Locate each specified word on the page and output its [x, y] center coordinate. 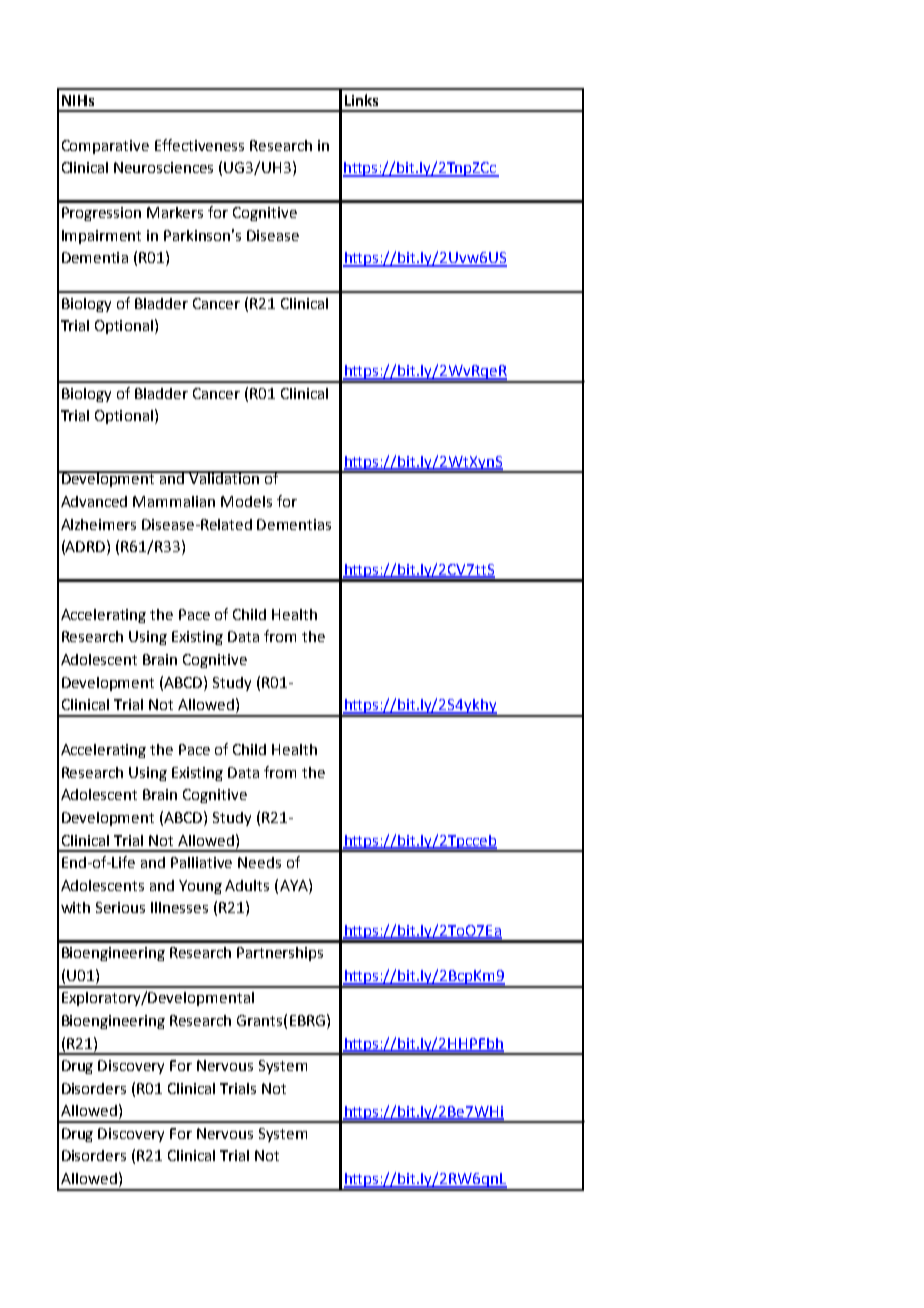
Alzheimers [98, 524]
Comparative [105, 147]
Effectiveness [199, 145]
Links [361, 100]
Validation [224, 477]
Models [246, 501]
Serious [120, 907]
